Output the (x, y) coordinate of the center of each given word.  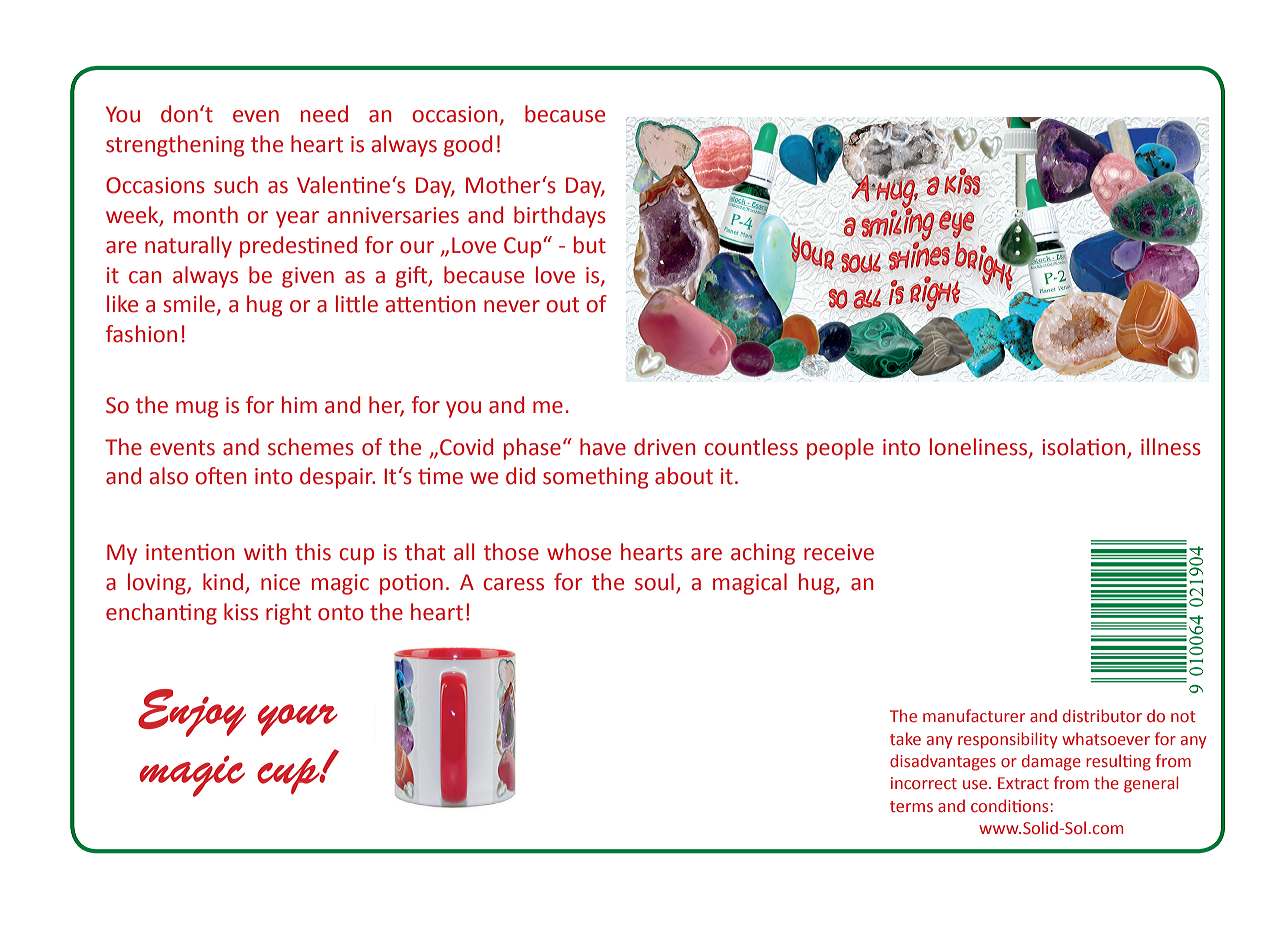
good (468, 146)
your (298, 720)
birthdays (560, 217)
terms (911, 807)
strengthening (175, 146)
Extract (1023, 783)
